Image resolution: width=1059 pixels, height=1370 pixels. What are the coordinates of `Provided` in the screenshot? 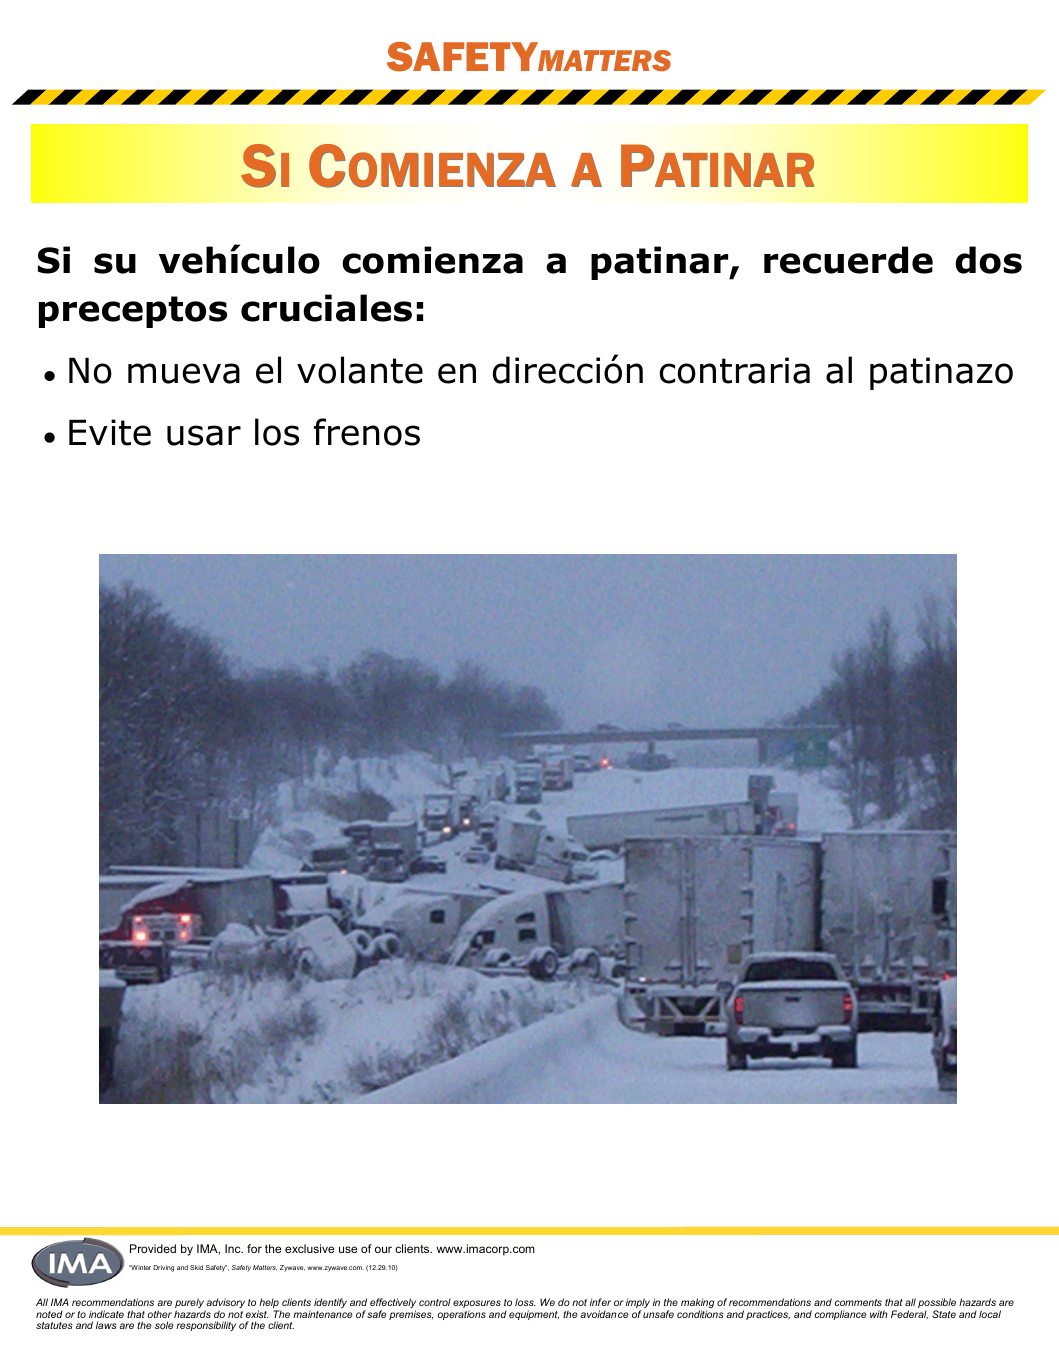 It's located at (153, 1248).
